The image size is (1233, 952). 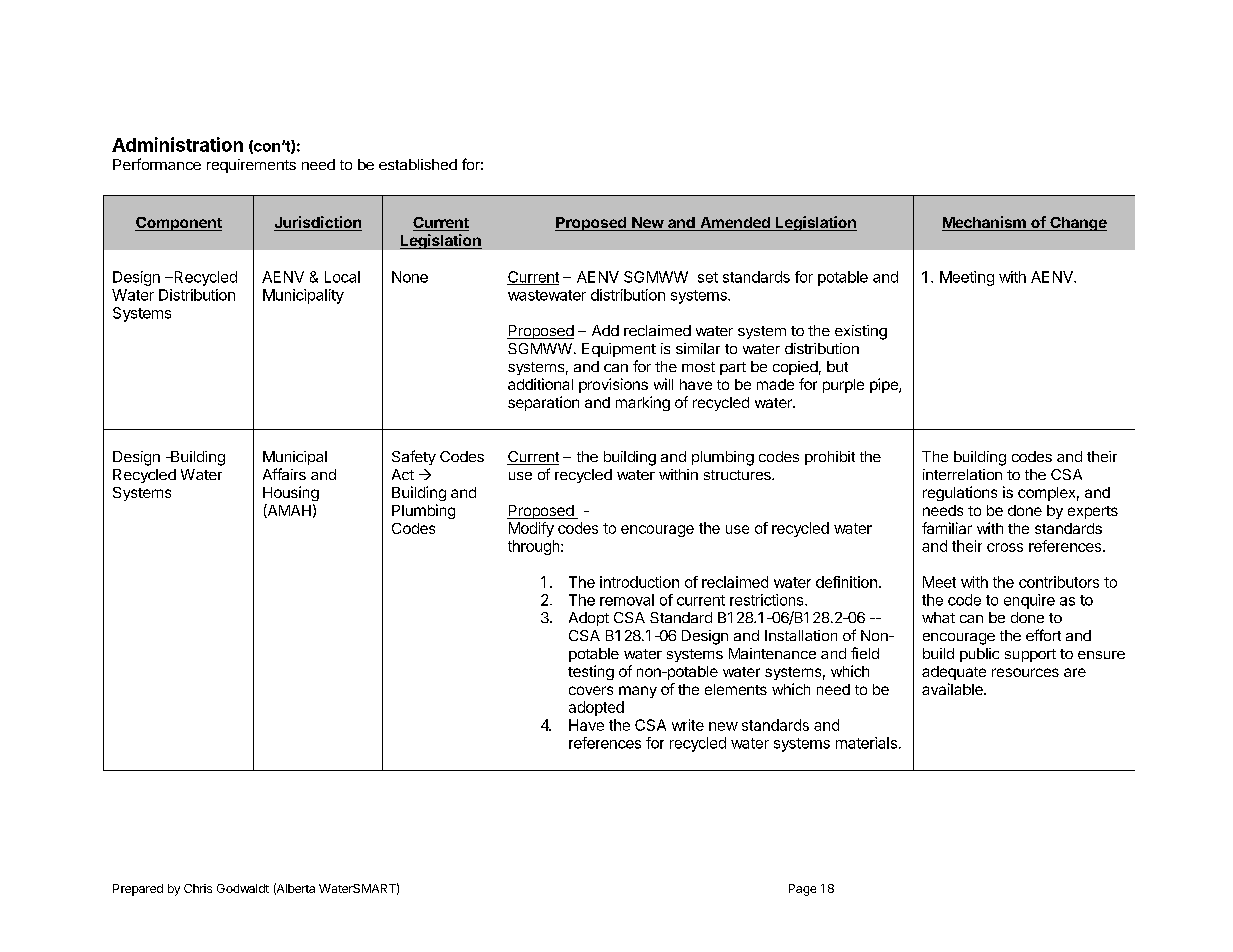 What do you see at coordinates (198, 888) in the screenshot?
I see `Chris` at bounding box center [198, 888].
